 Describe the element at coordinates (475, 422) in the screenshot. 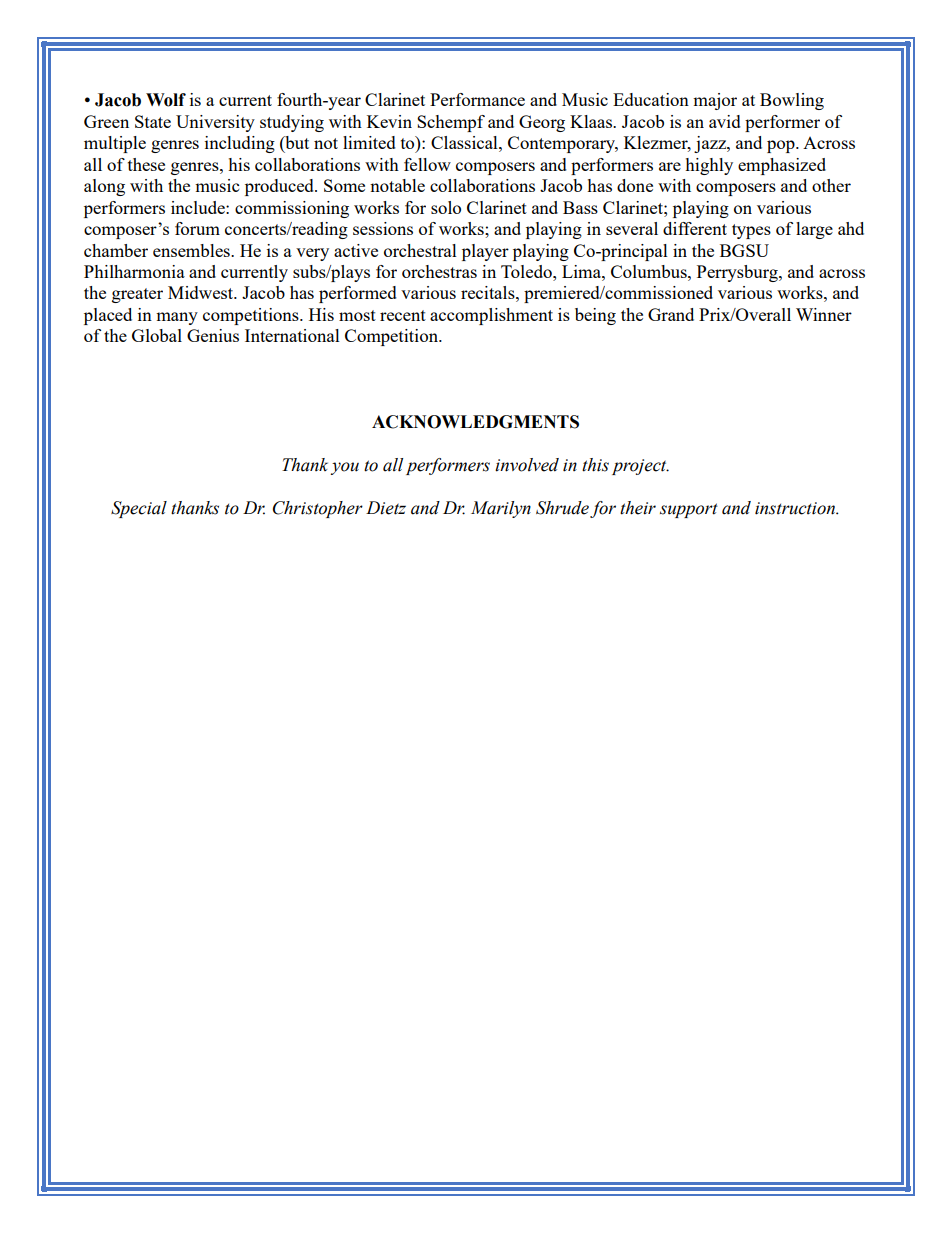

I see `ACKNOWLEDGMENTS` at that location.
